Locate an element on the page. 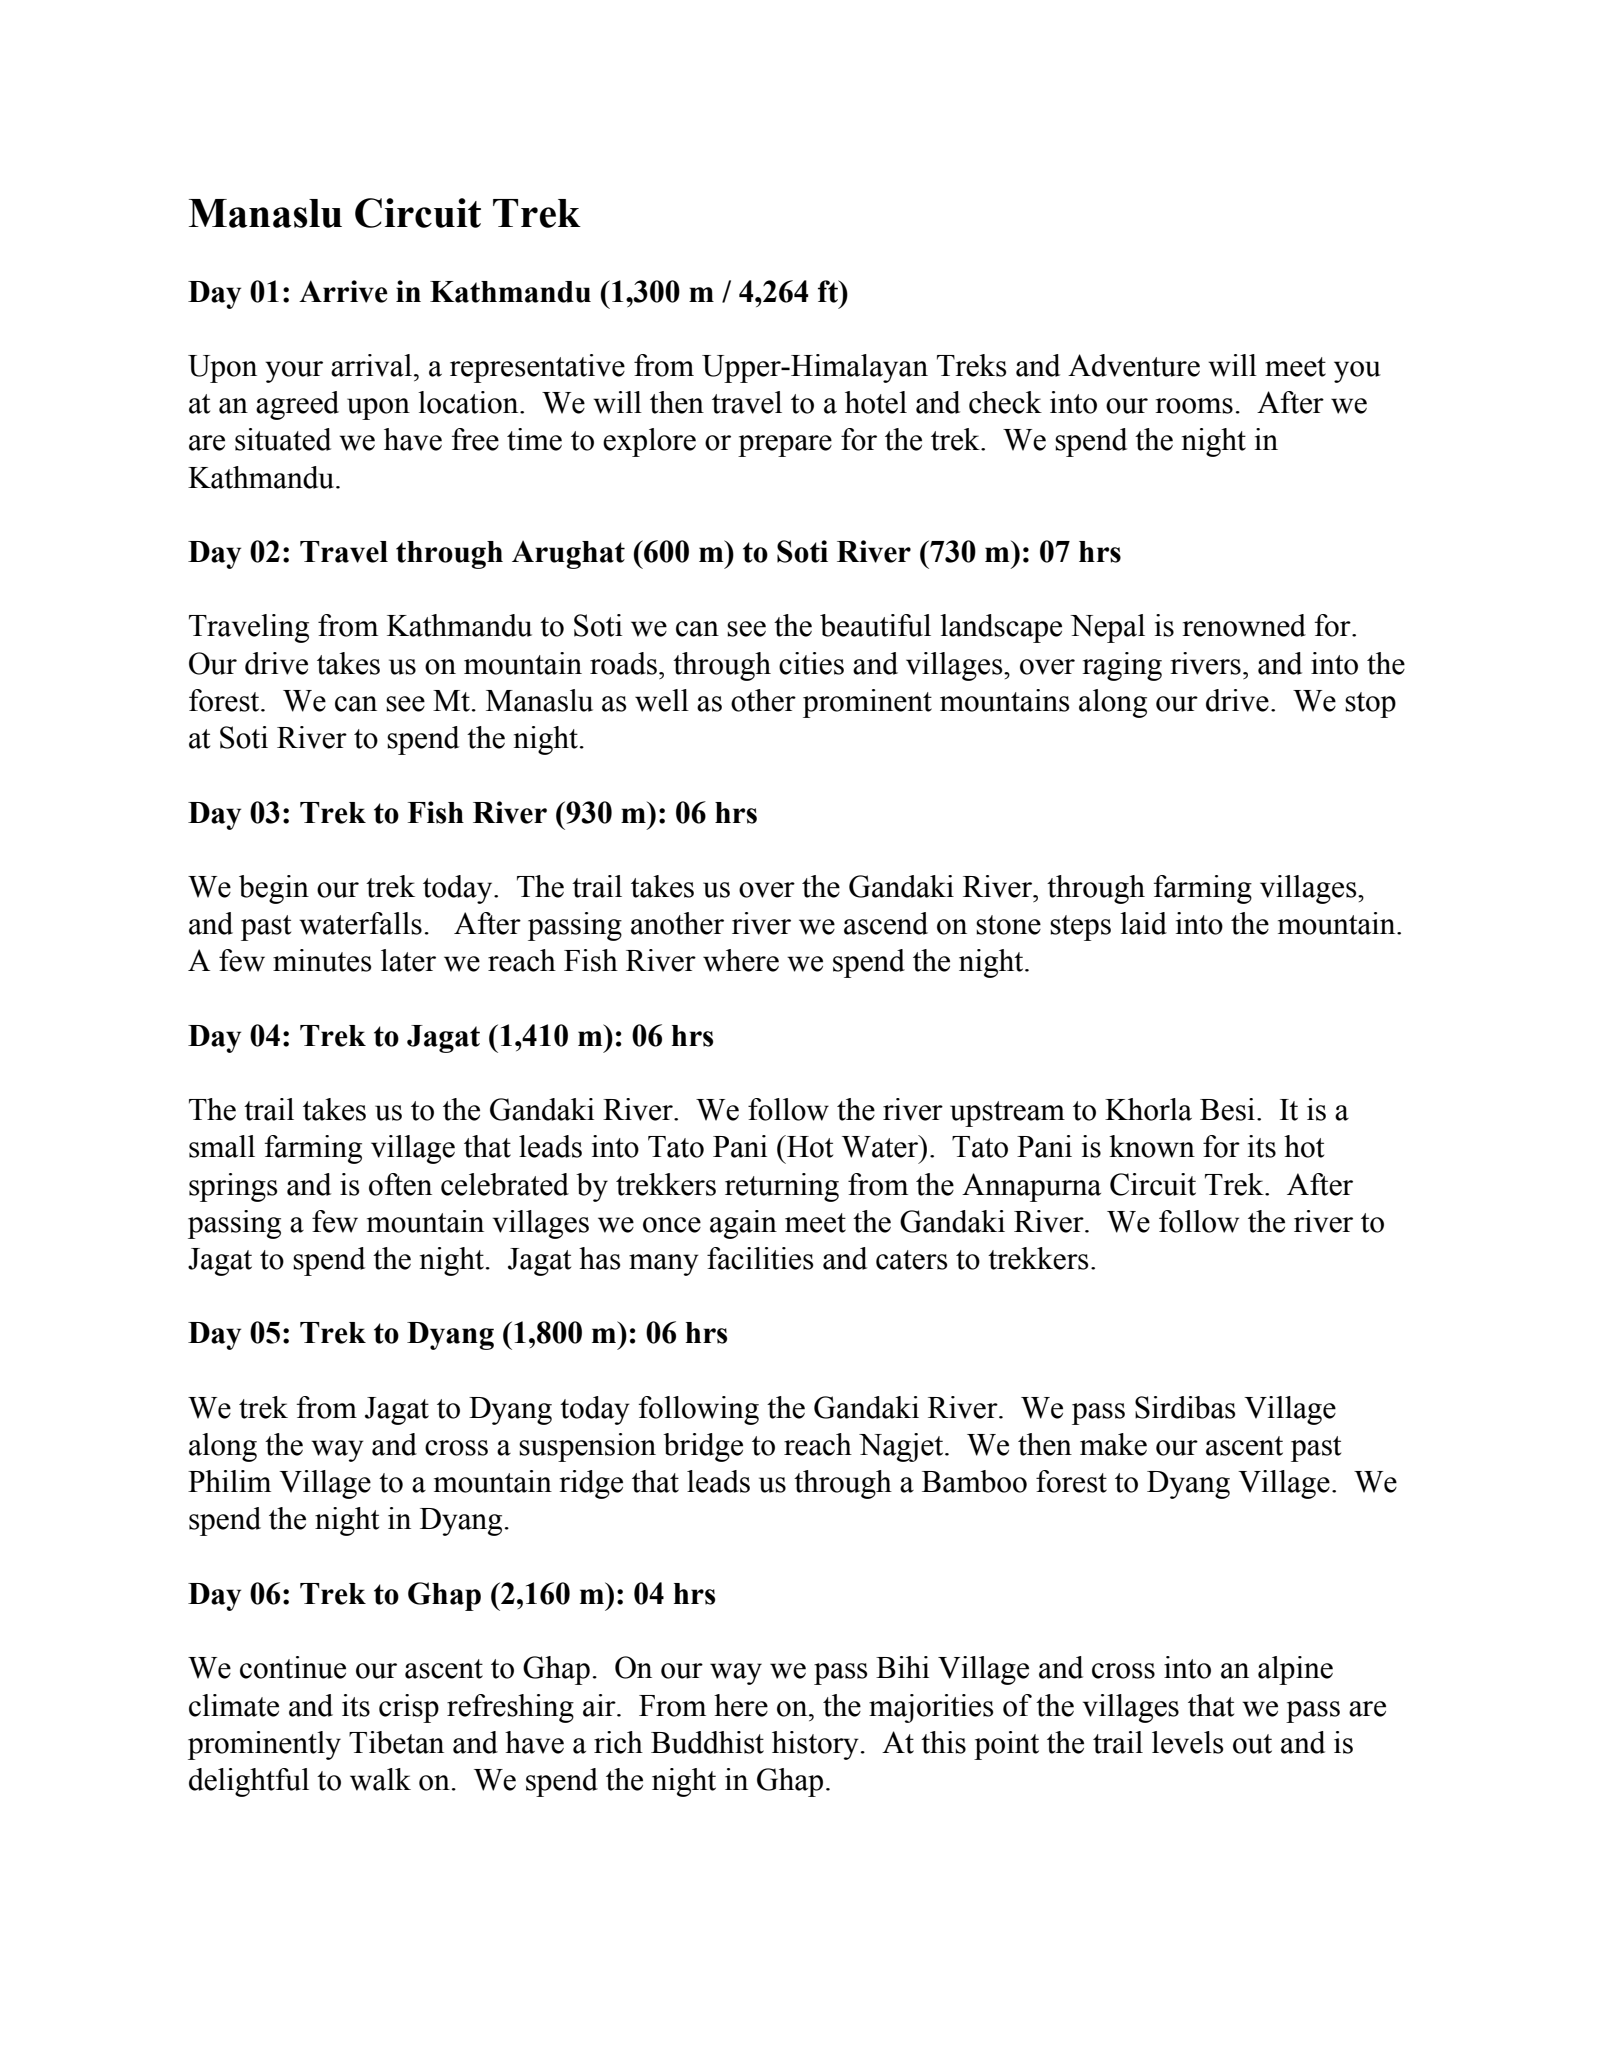  Adventure is located at coordinates (1134, 365).
